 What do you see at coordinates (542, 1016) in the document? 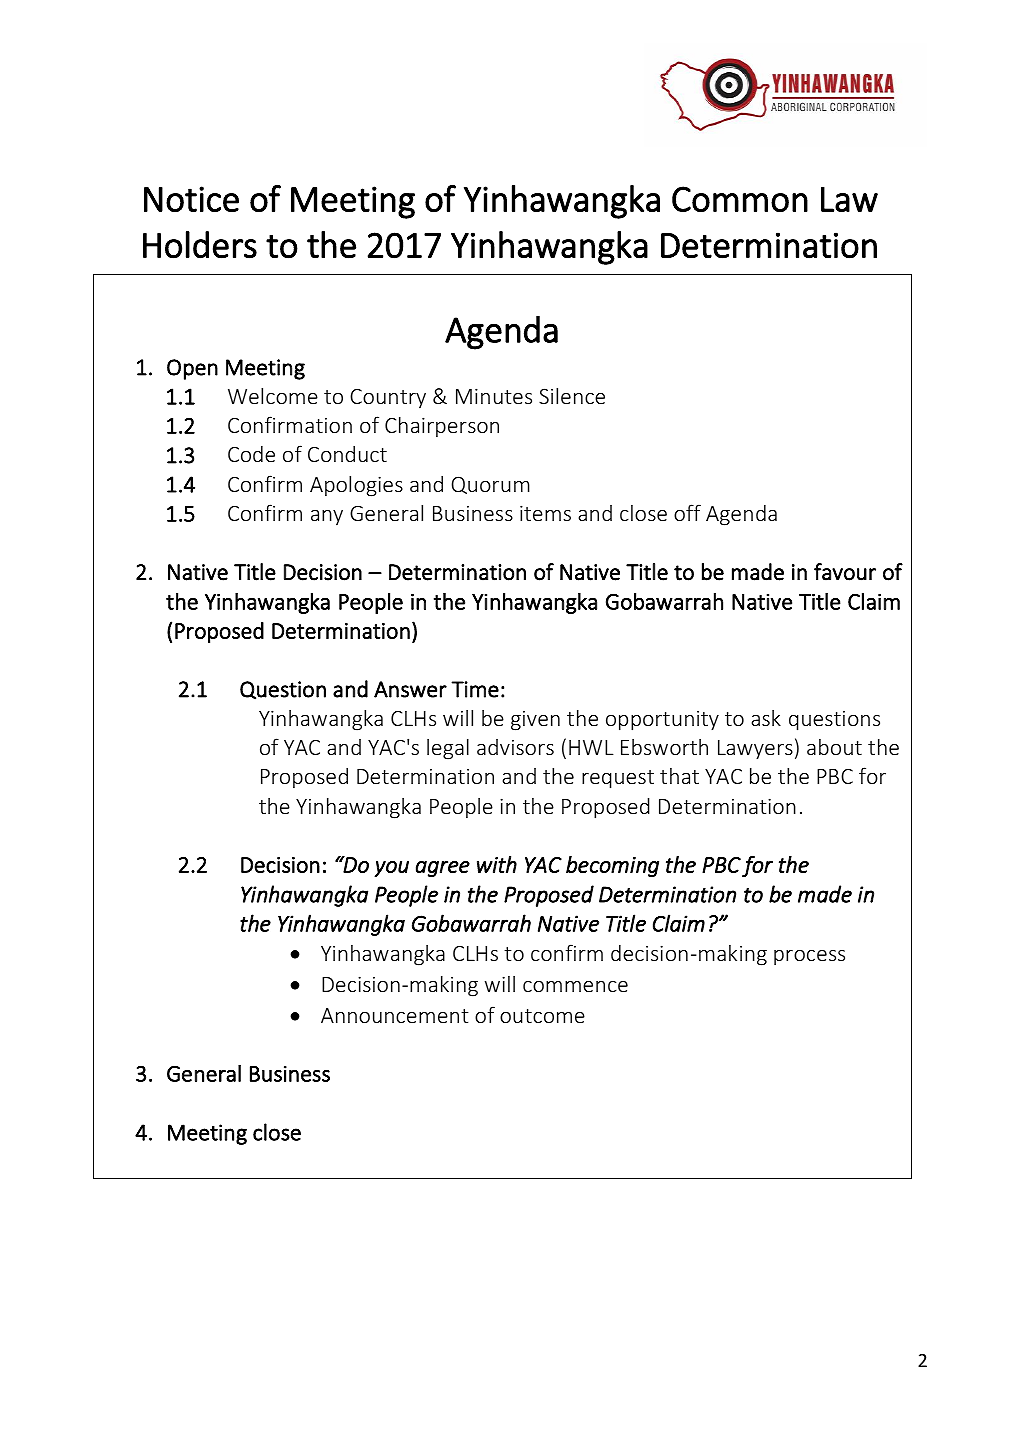
I see `outcome` at bounding box center [542, 1016].
